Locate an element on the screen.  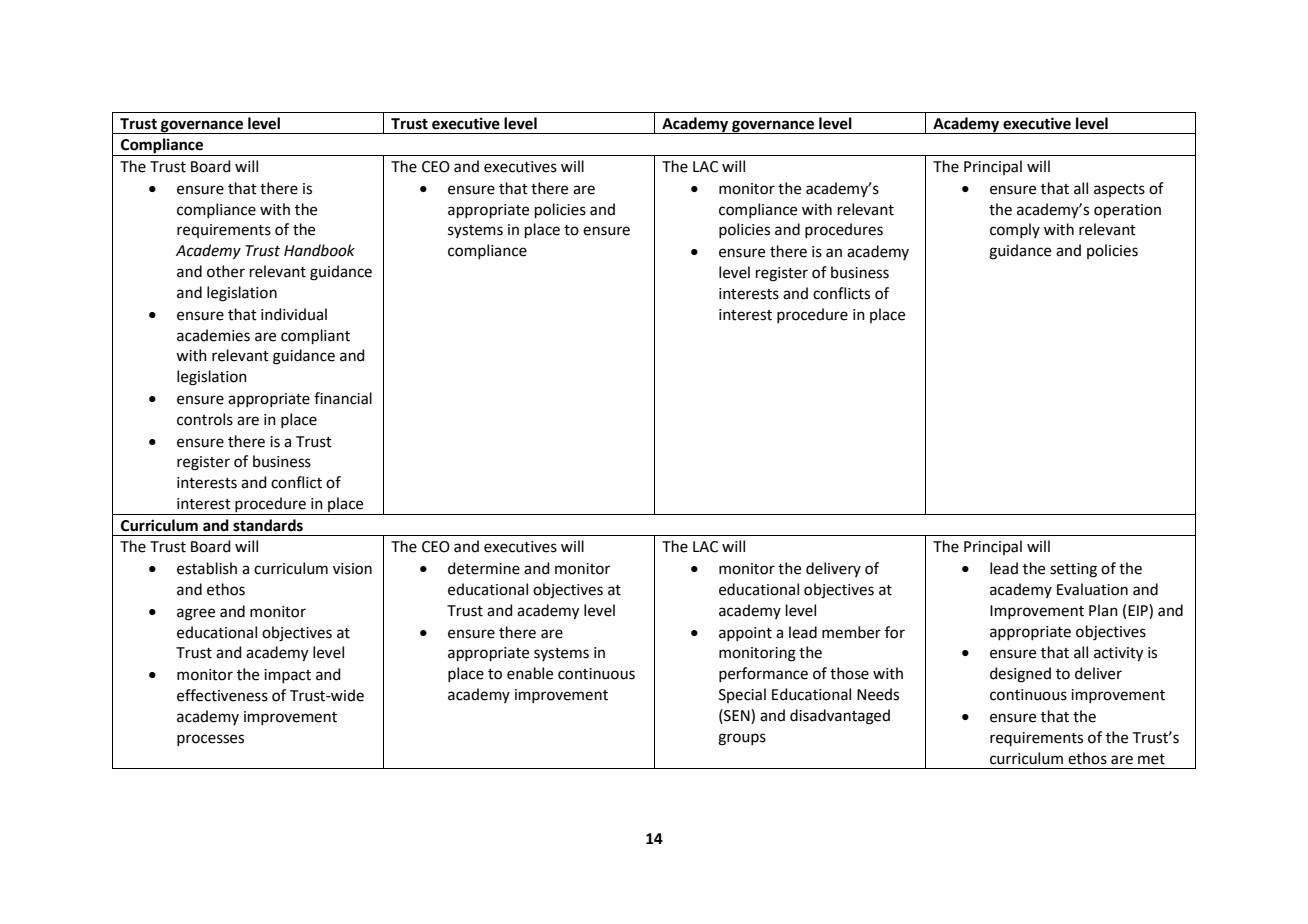
operation is located at coordinates (1127, 211).
